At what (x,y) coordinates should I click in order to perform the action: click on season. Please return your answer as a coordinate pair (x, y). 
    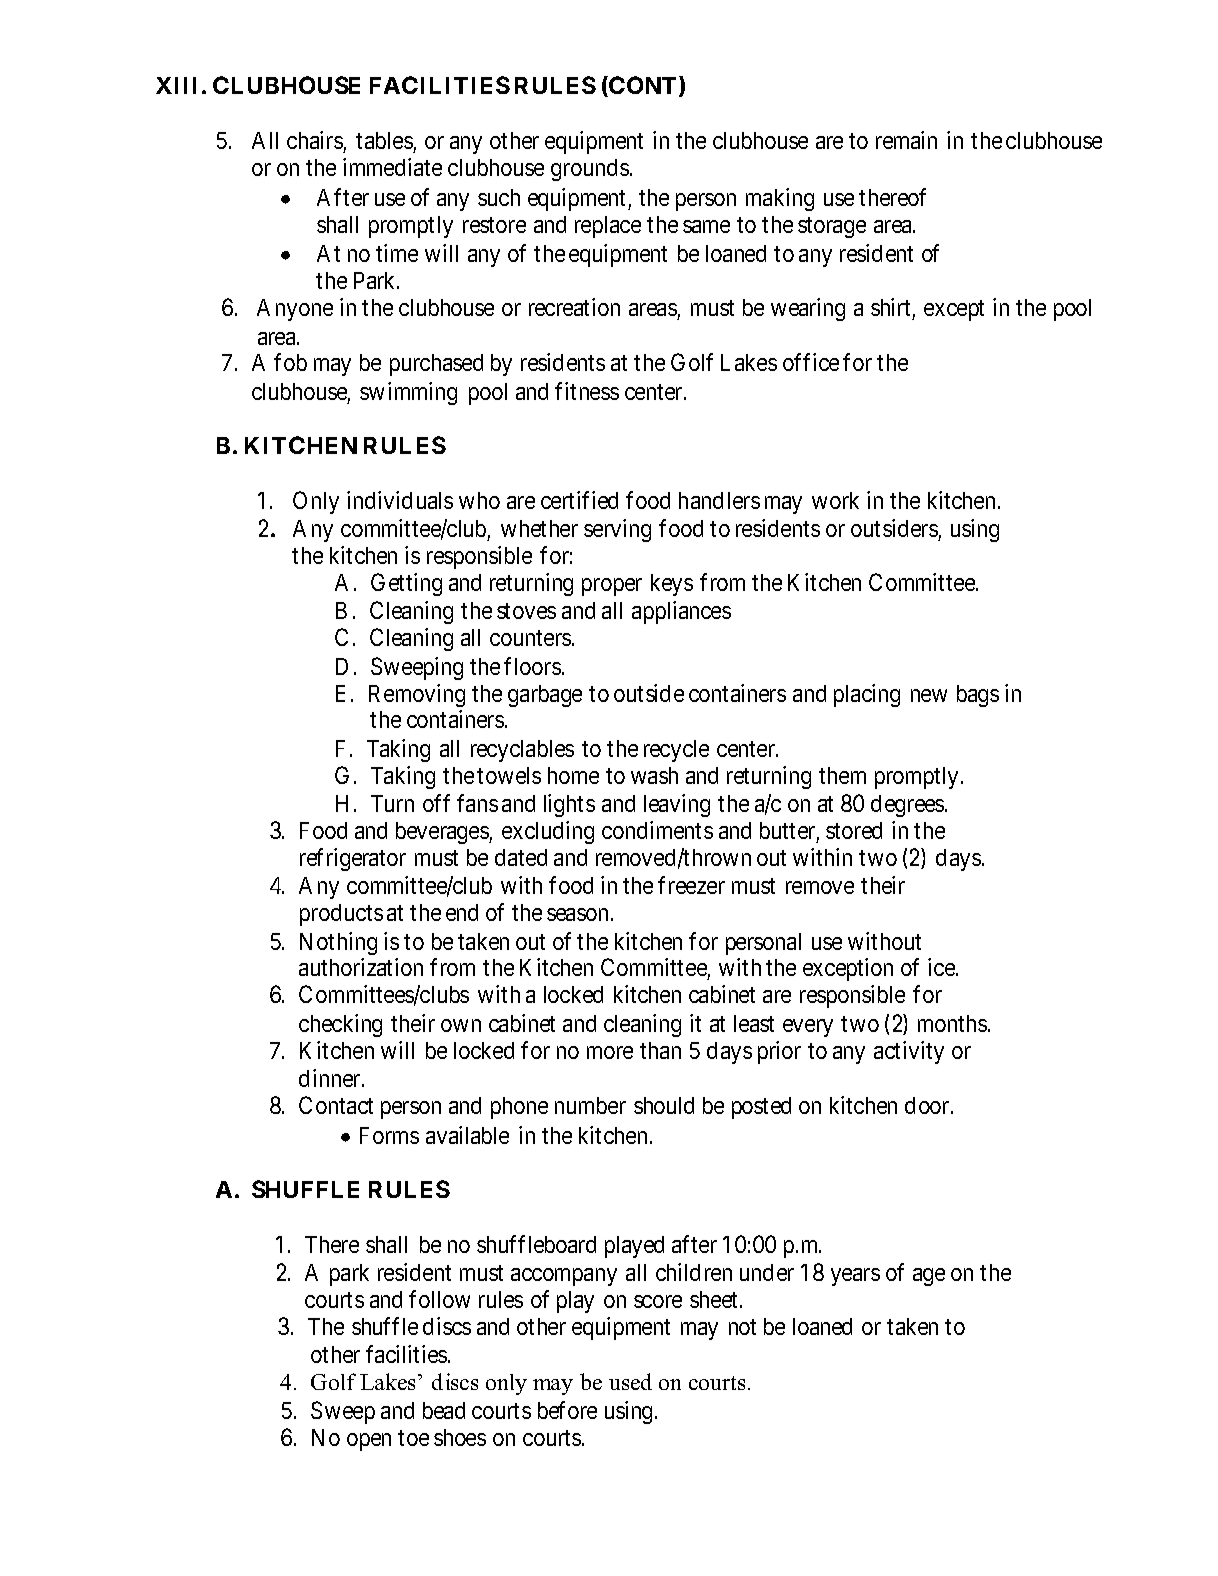
    Looking at the image, I should click on (577, 914).
